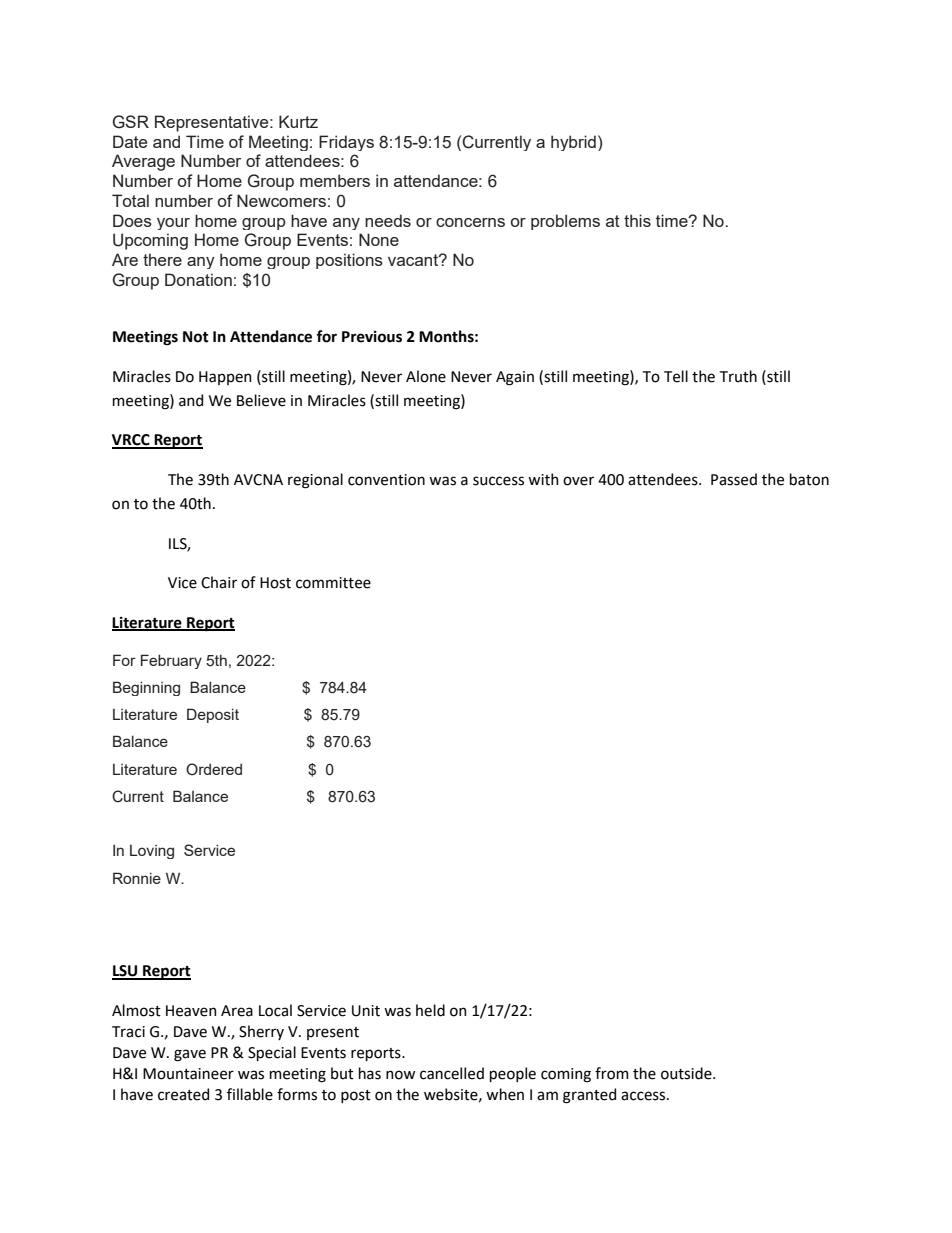  I want to click on outside, so click(687, 1073).
